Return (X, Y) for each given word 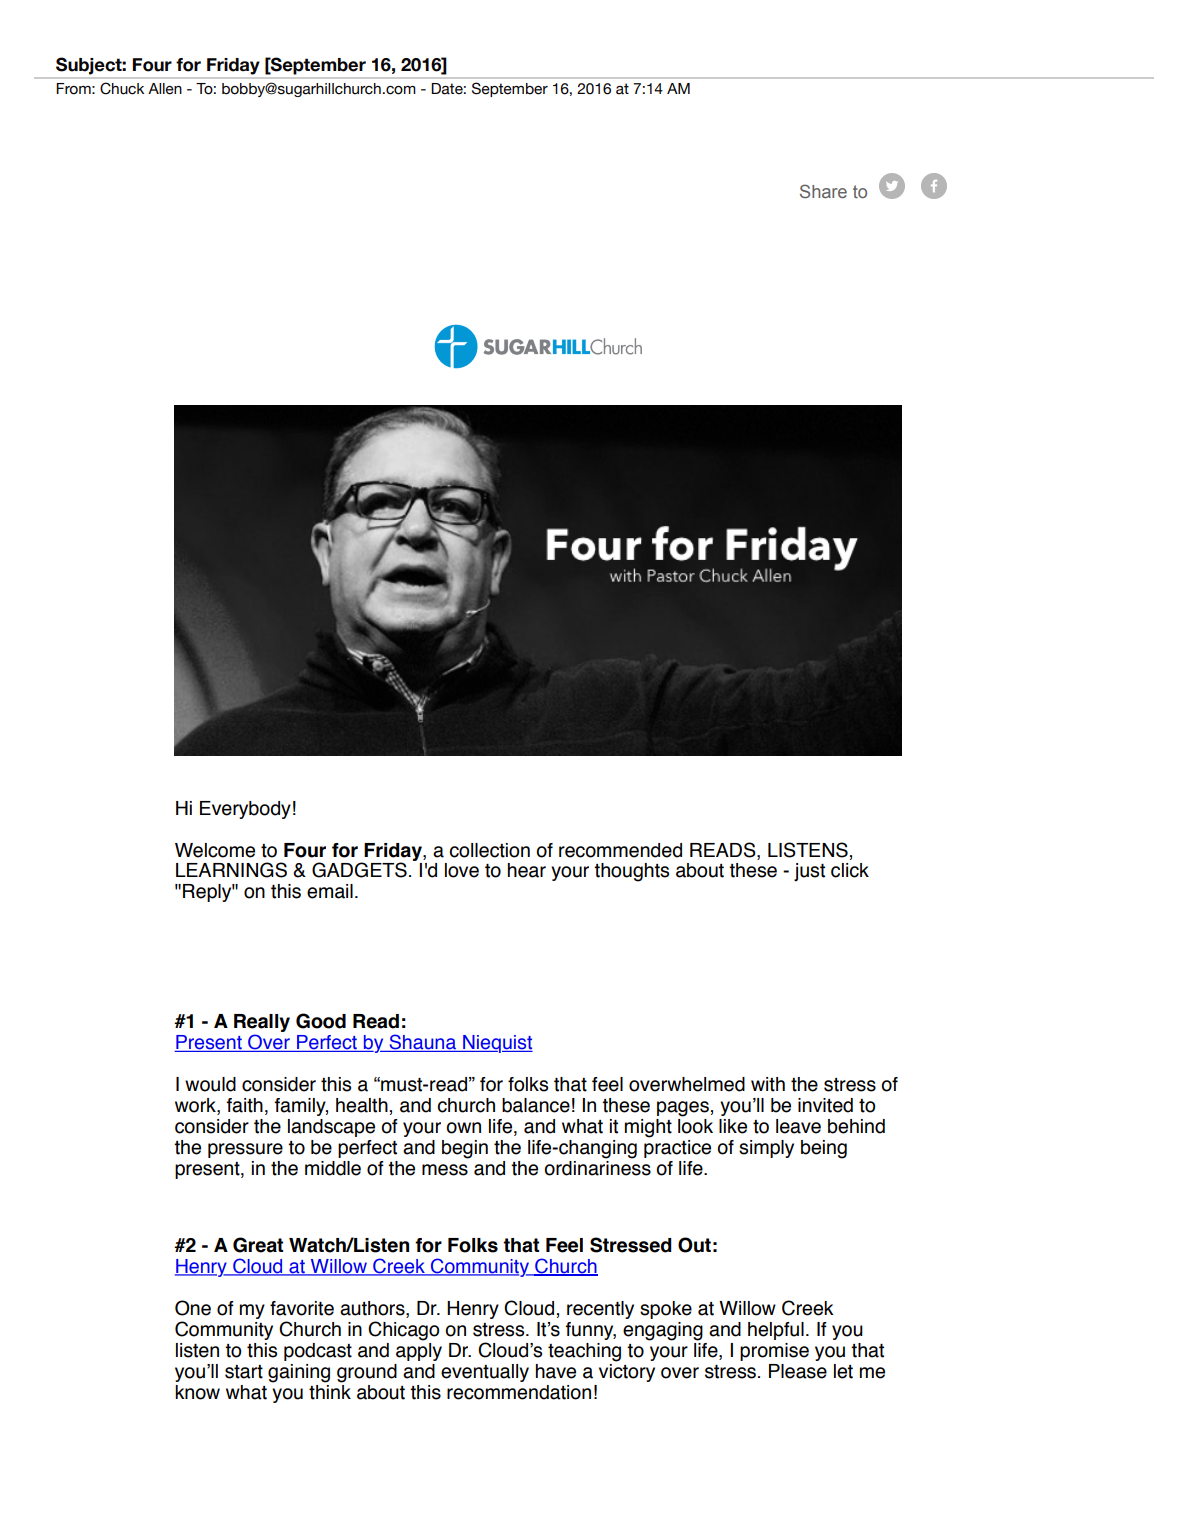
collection (489, 850)
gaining (299, 1373)
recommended (620, 850)
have (556, 1371)
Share (823, 191)
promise (774, 1352)
